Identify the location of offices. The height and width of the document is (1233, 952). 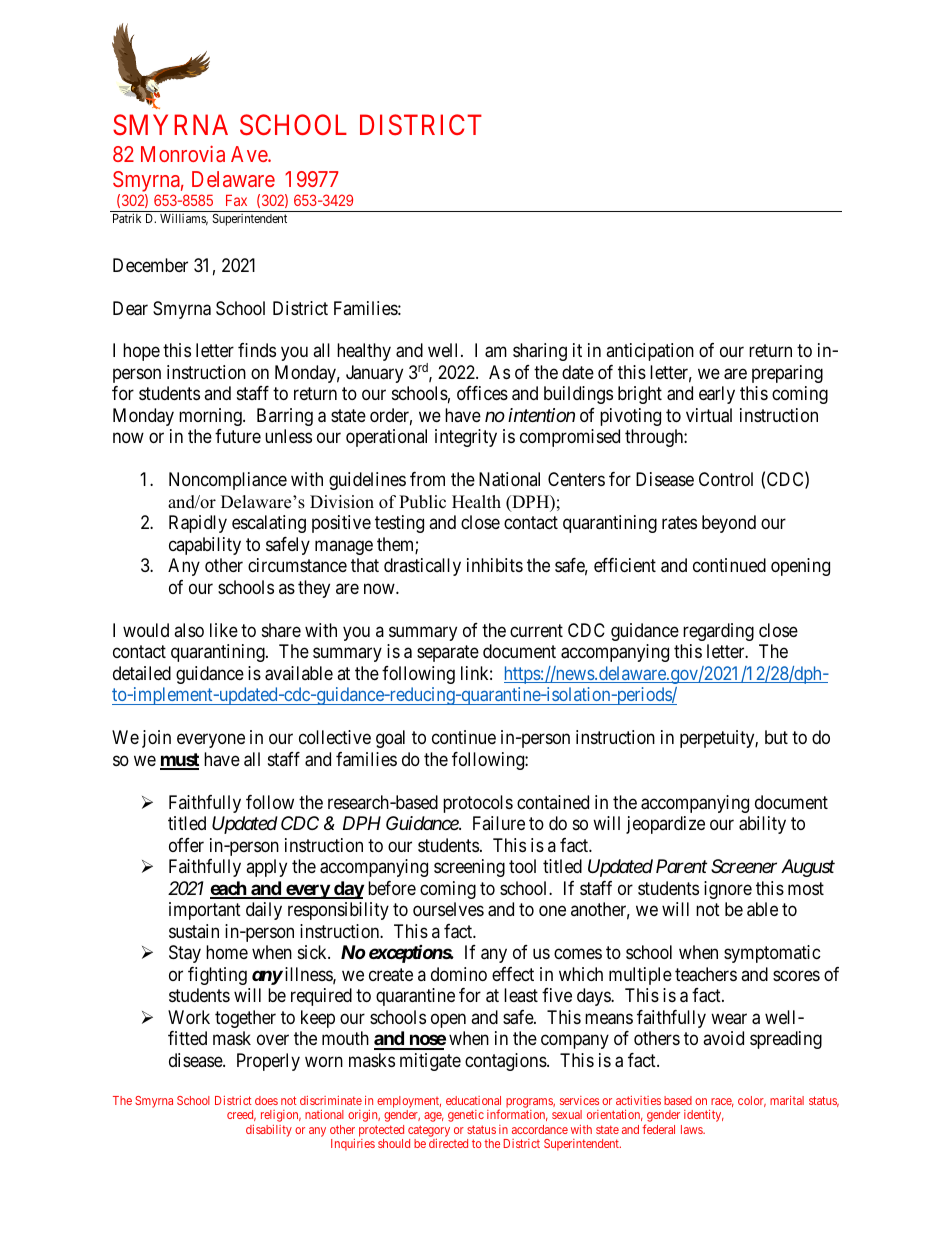
(482, 393).
